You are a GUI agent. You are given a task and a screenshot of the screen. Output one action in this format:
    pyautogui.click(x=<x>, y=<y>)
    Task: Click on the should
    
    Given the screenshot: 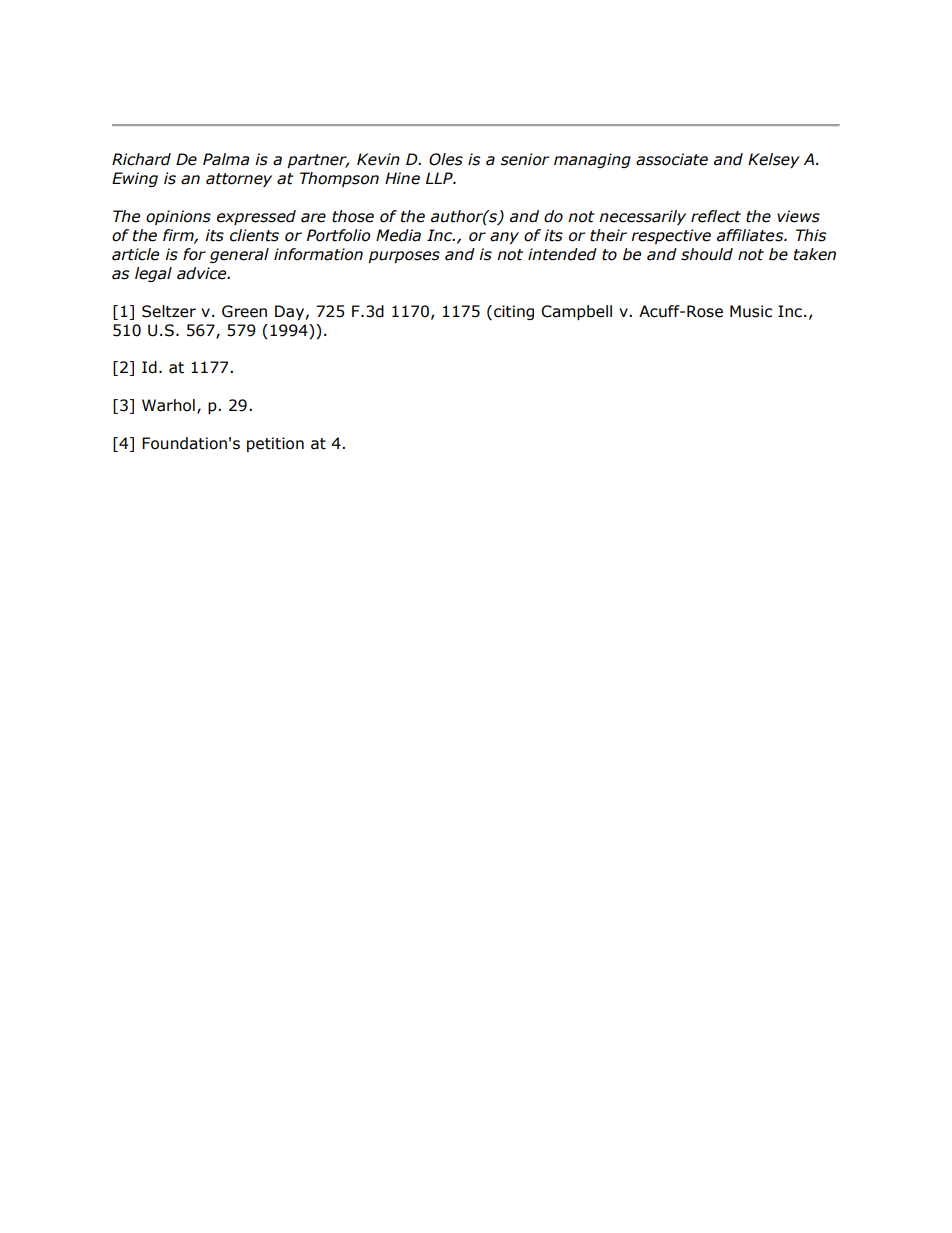 What is the action you would take?
    pyautogui.click(x=707, y=254)
